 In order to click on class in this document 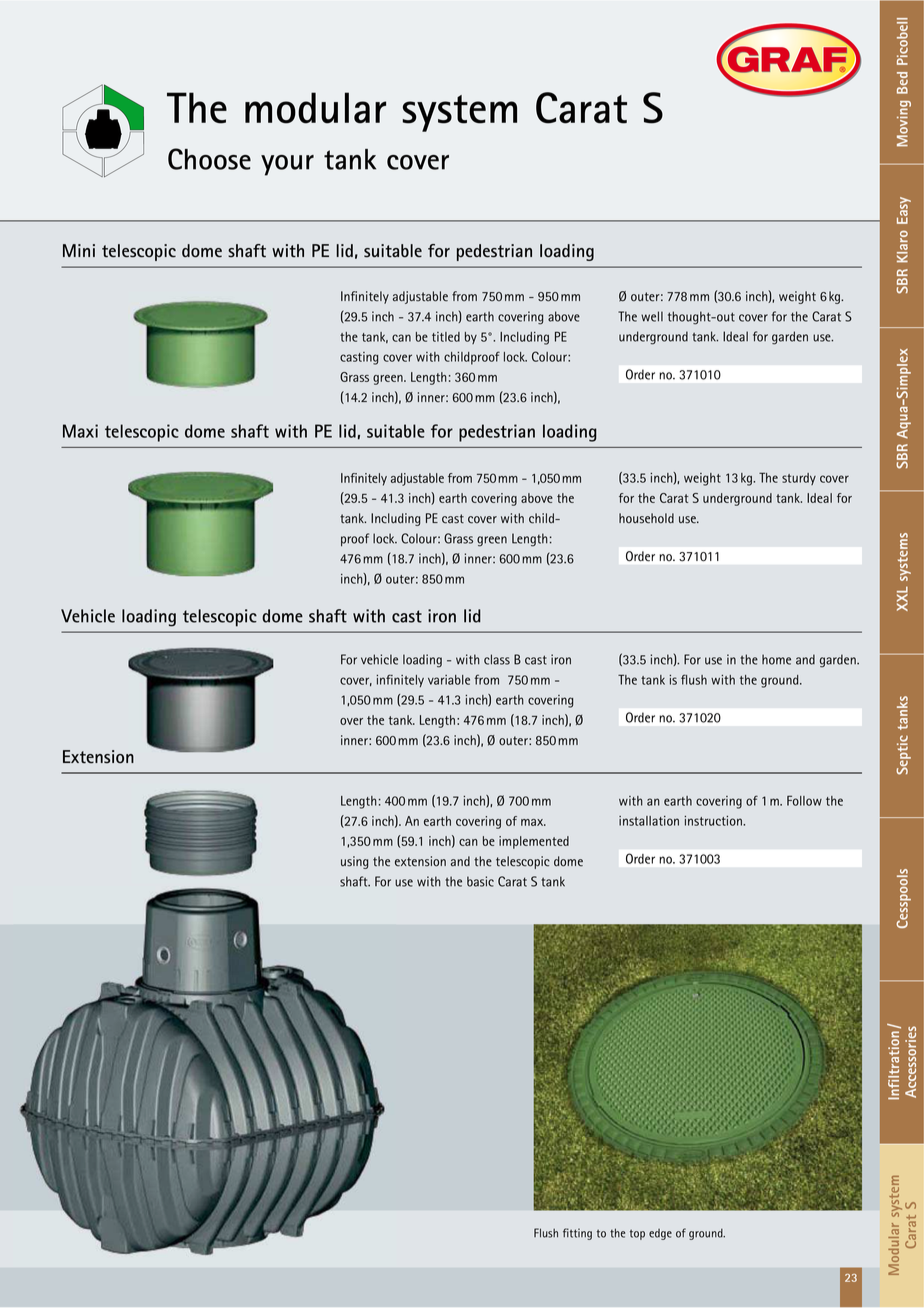, I will do `click(497, 659)`.
